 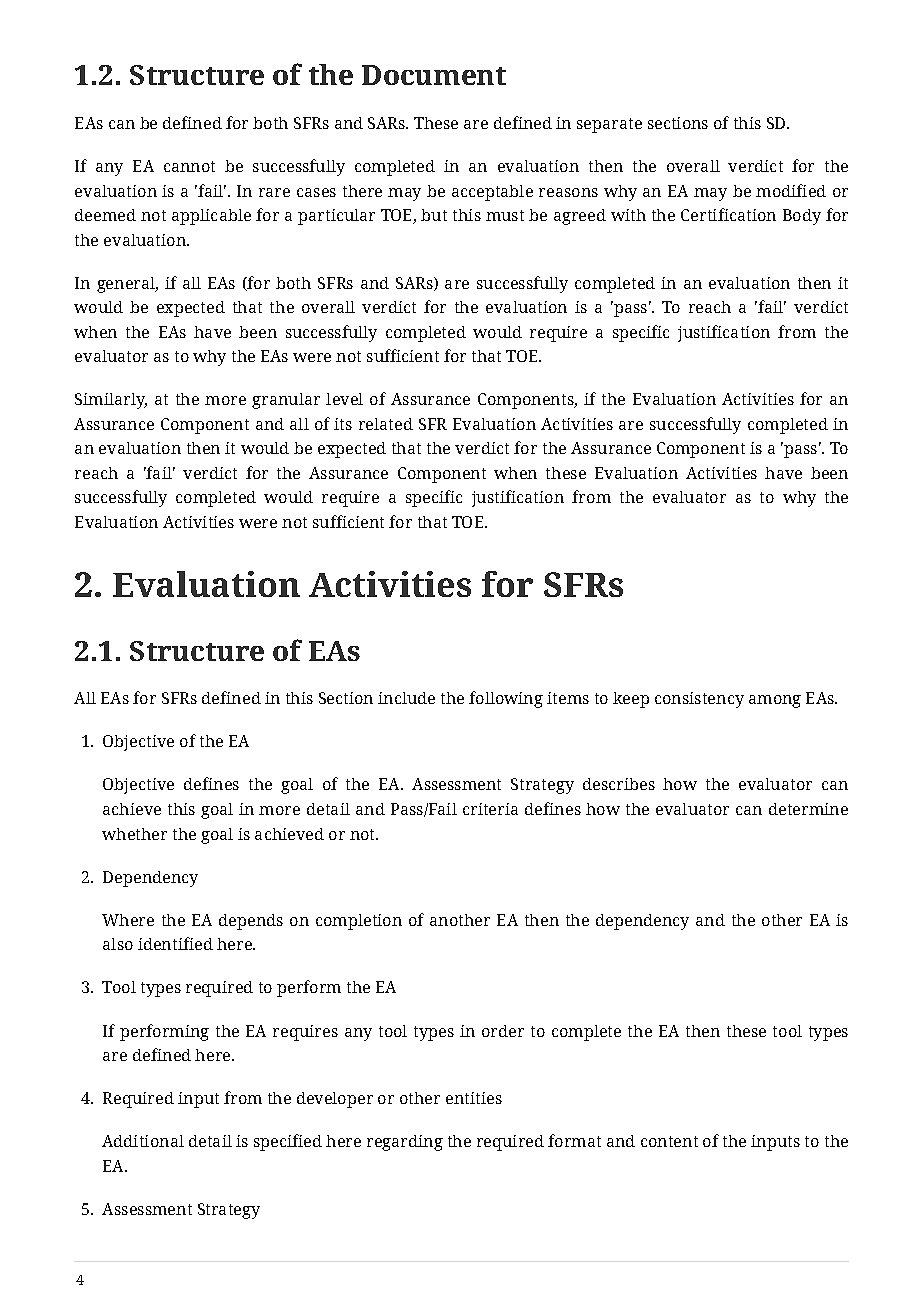 What do you see at coordinates (134, 834) in the document?
I see `whether` at bounding box center [134, 834].
